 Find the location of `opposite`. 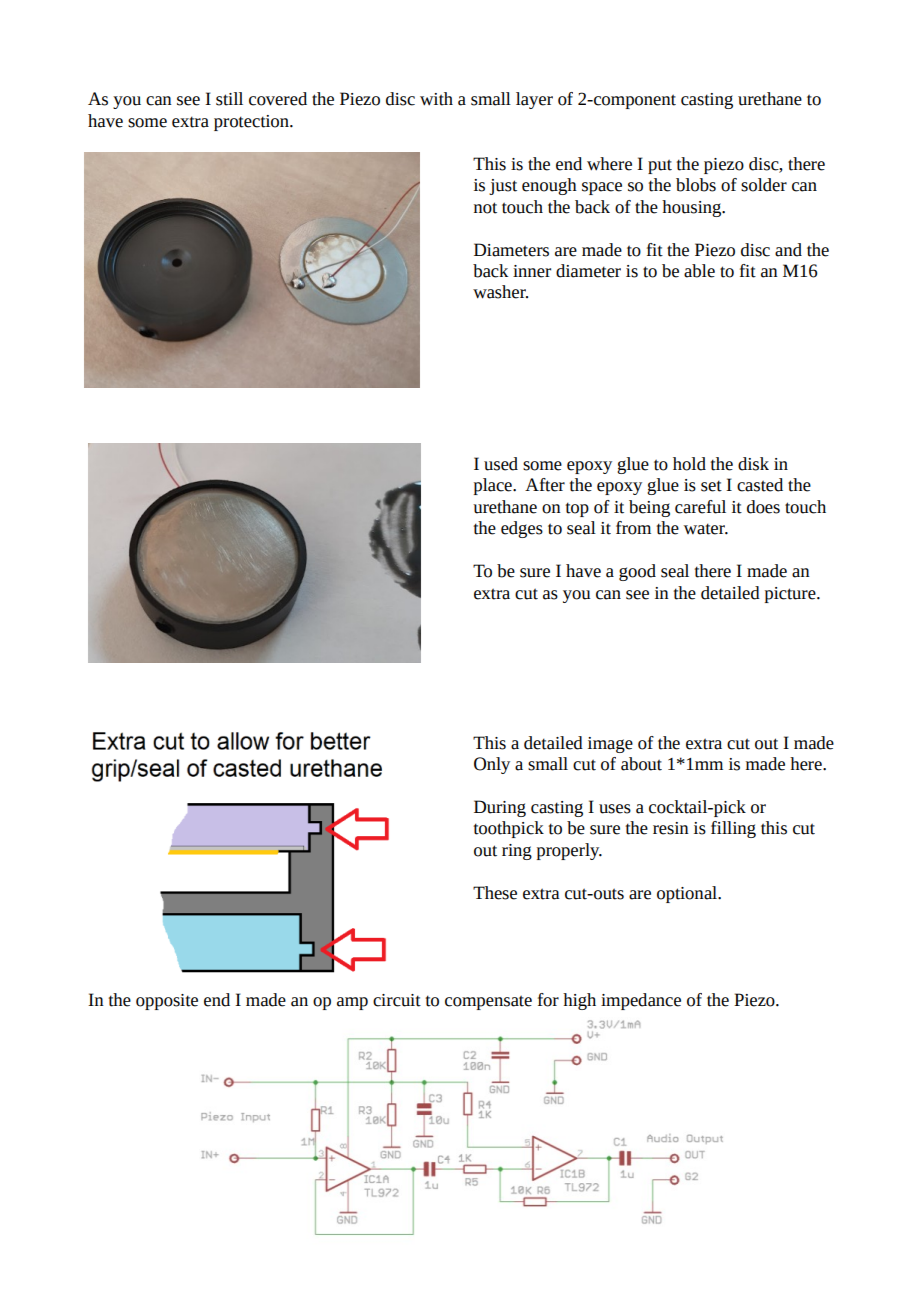

opposite is located at coordinates (167, 1002).
